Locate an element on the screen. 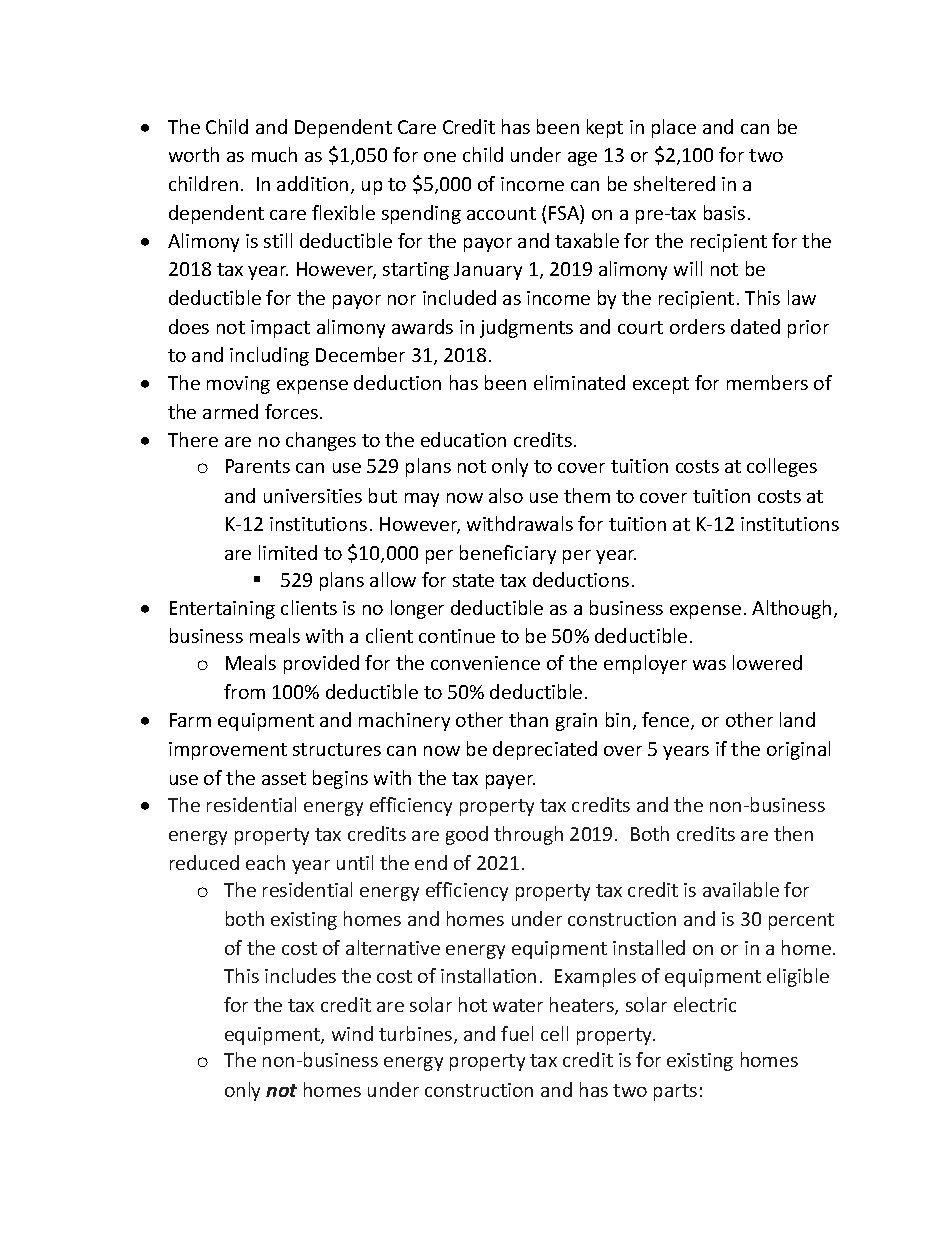 The height and width of the screenshot is (1233, 952). one is located at coordinates (440, 157).
